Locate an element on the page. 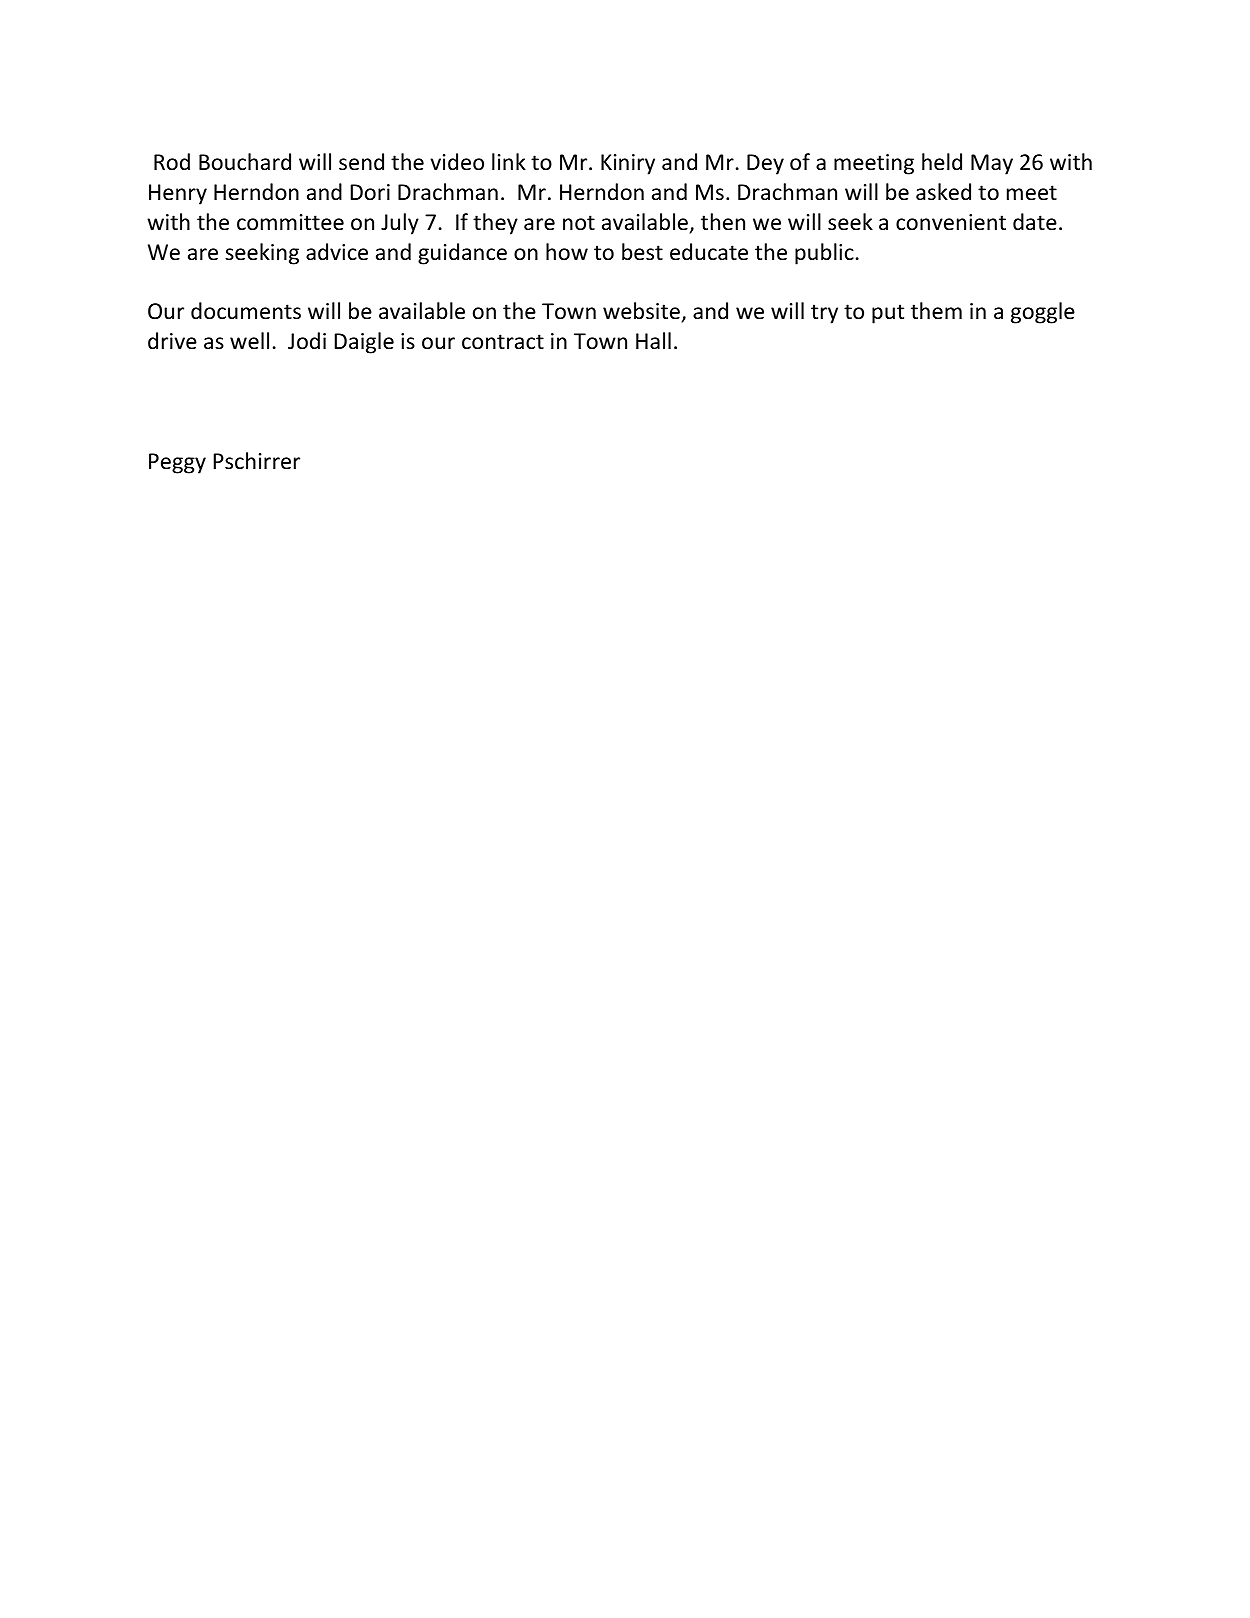  put is located at coordinates (888, 314).
